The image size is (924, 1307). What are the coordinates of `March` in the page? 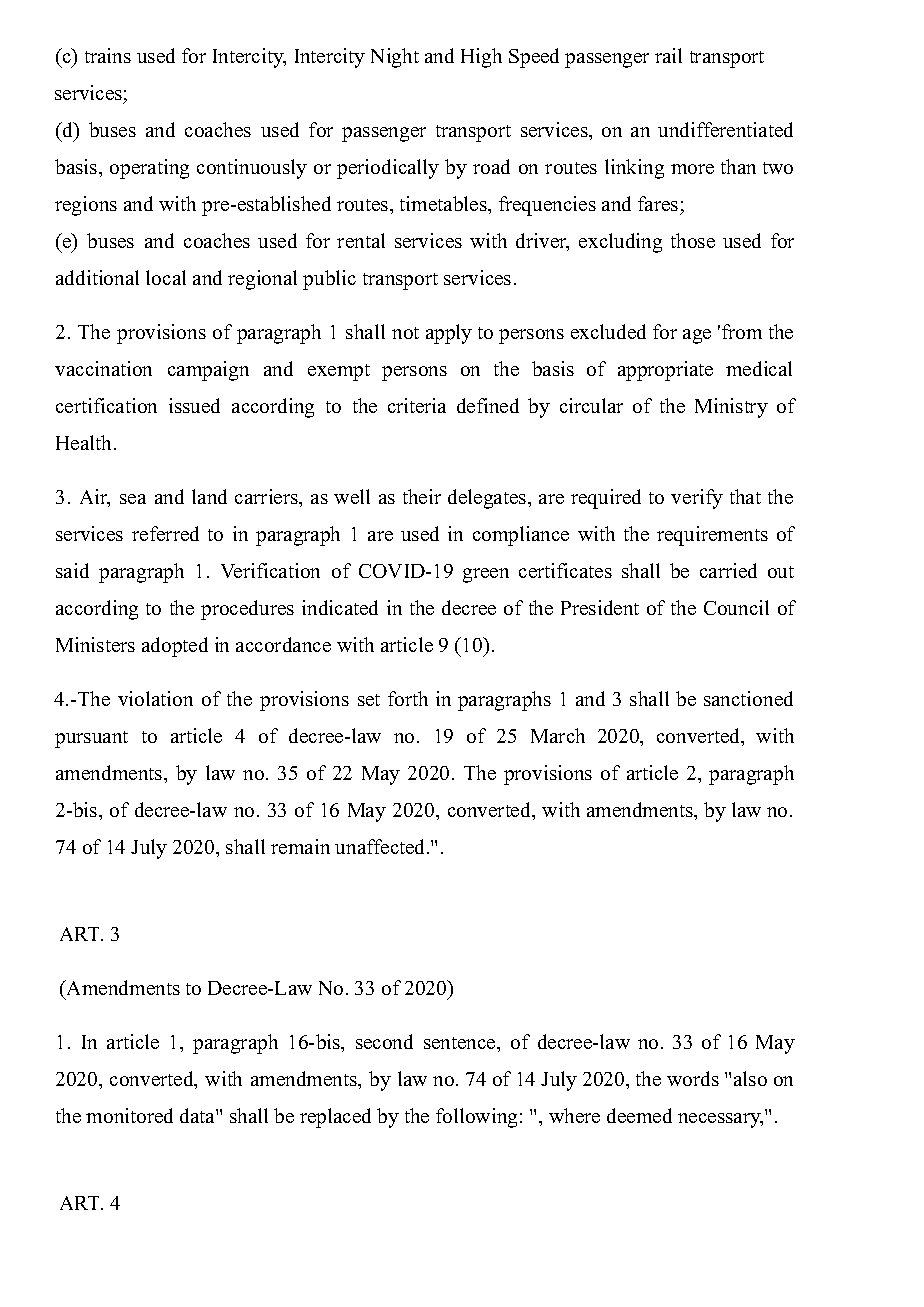 It's located at (558, 735).
